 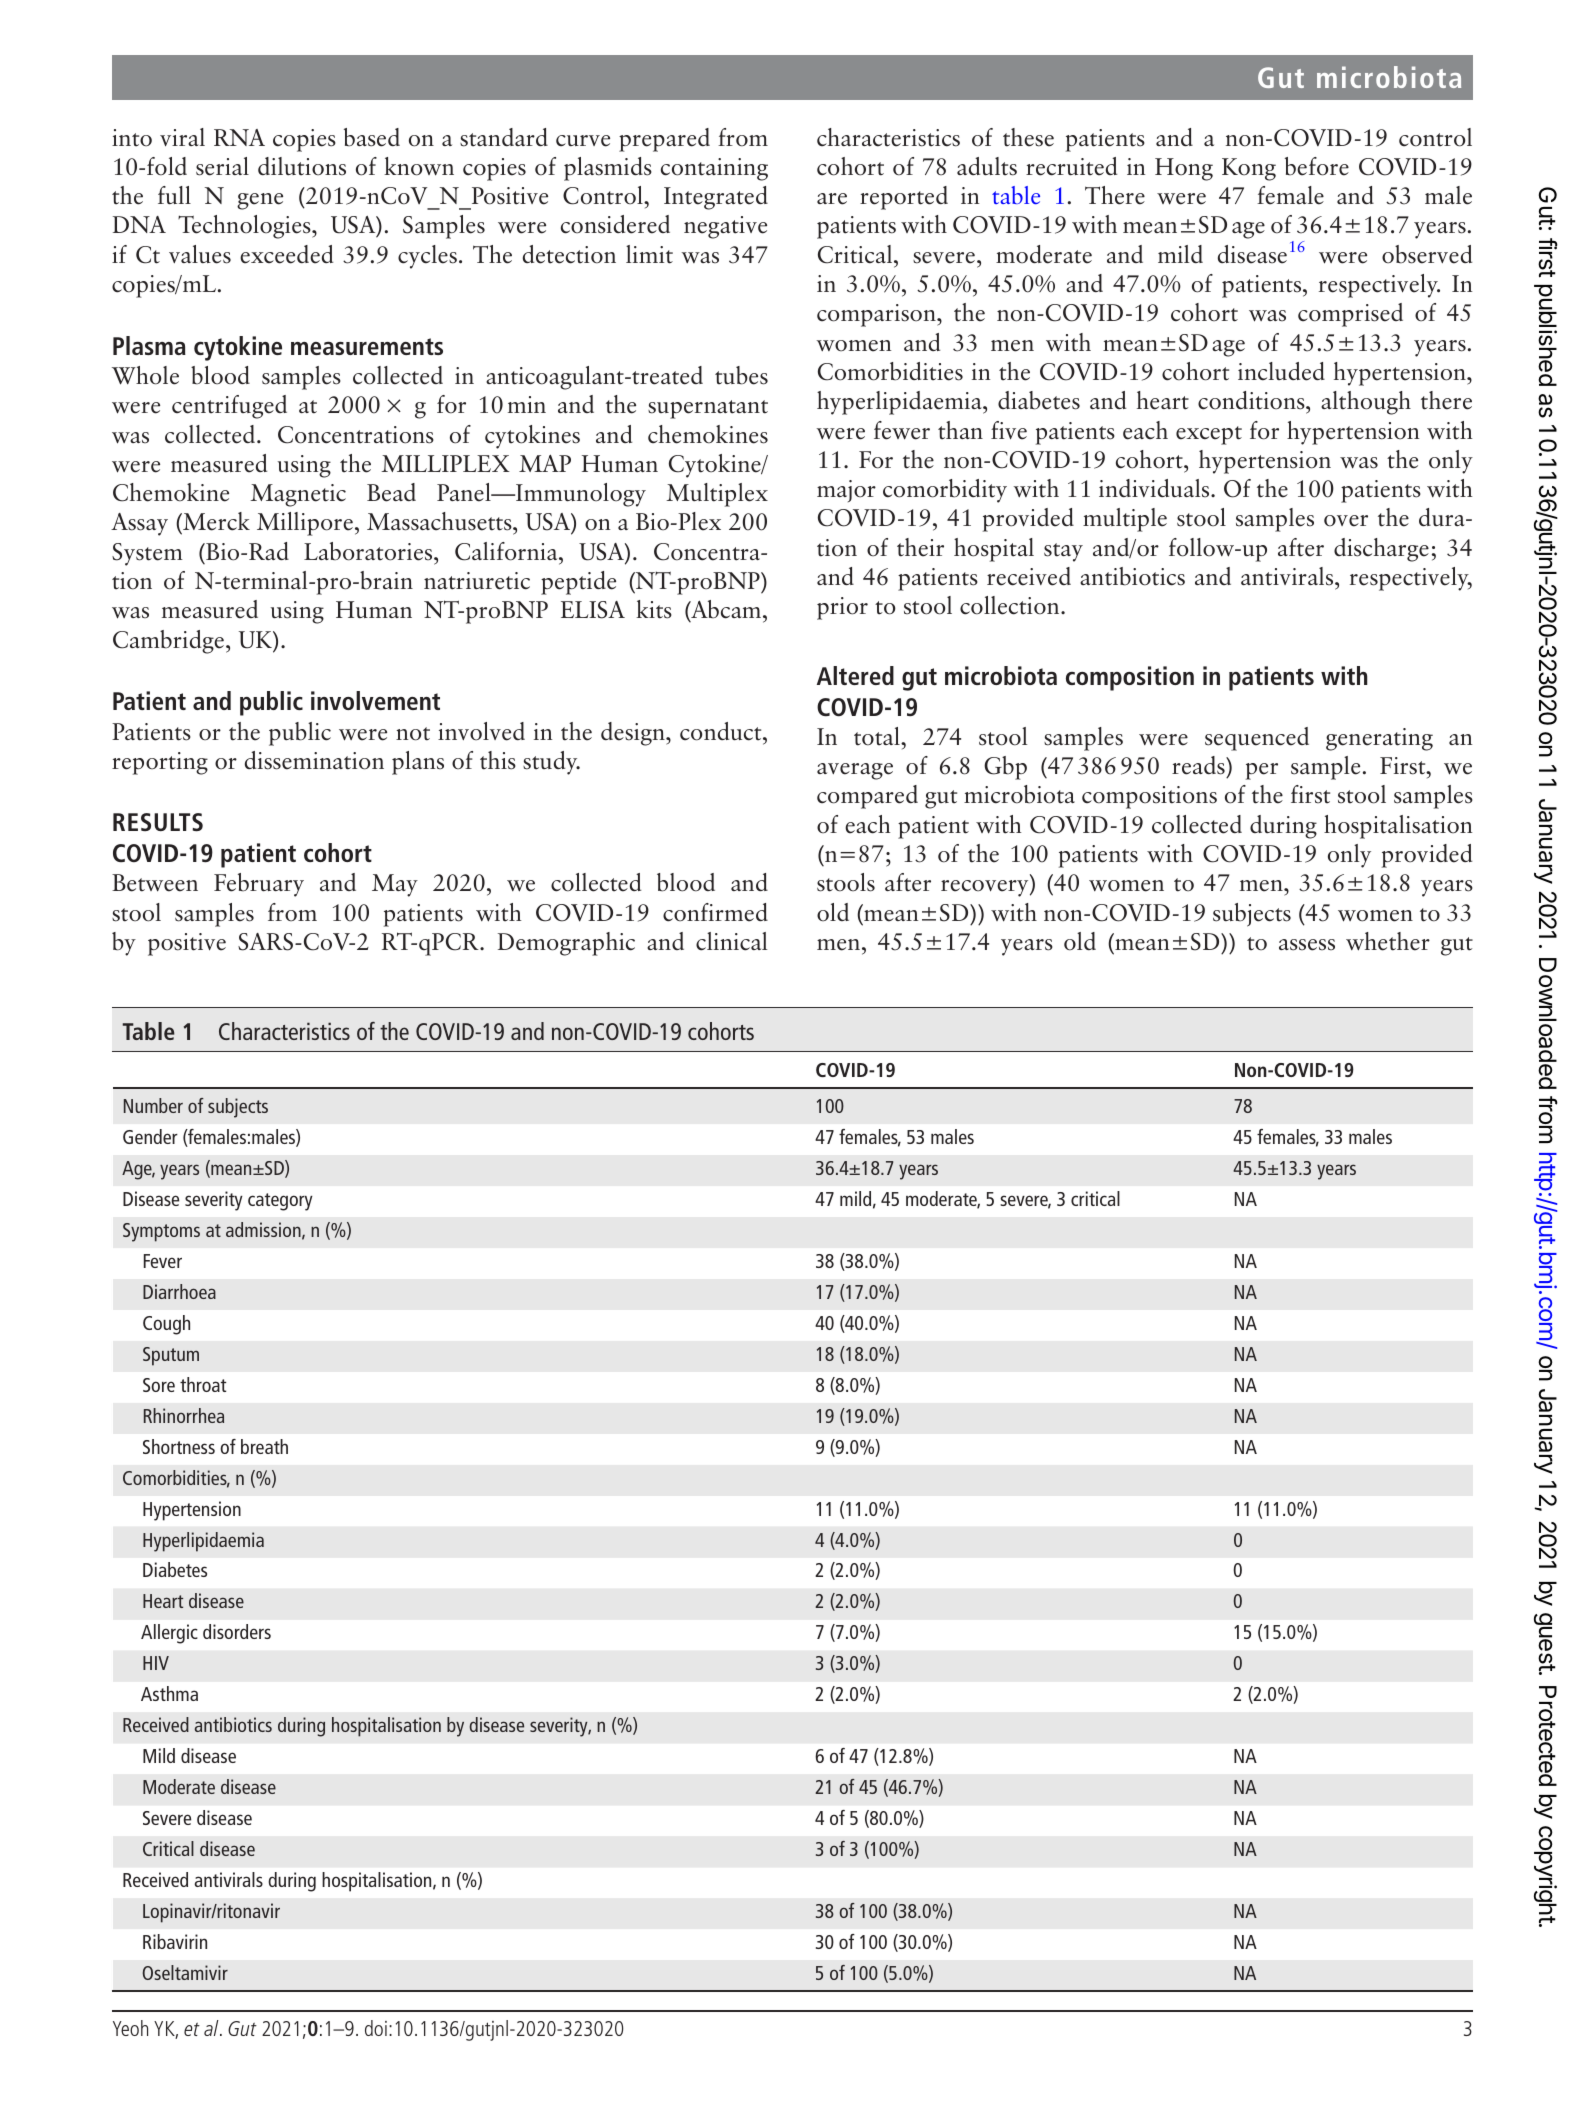 What do you see at coordinates (237, 1631) in the image?
I see `disorders` at bounding box center [237, 1631].
